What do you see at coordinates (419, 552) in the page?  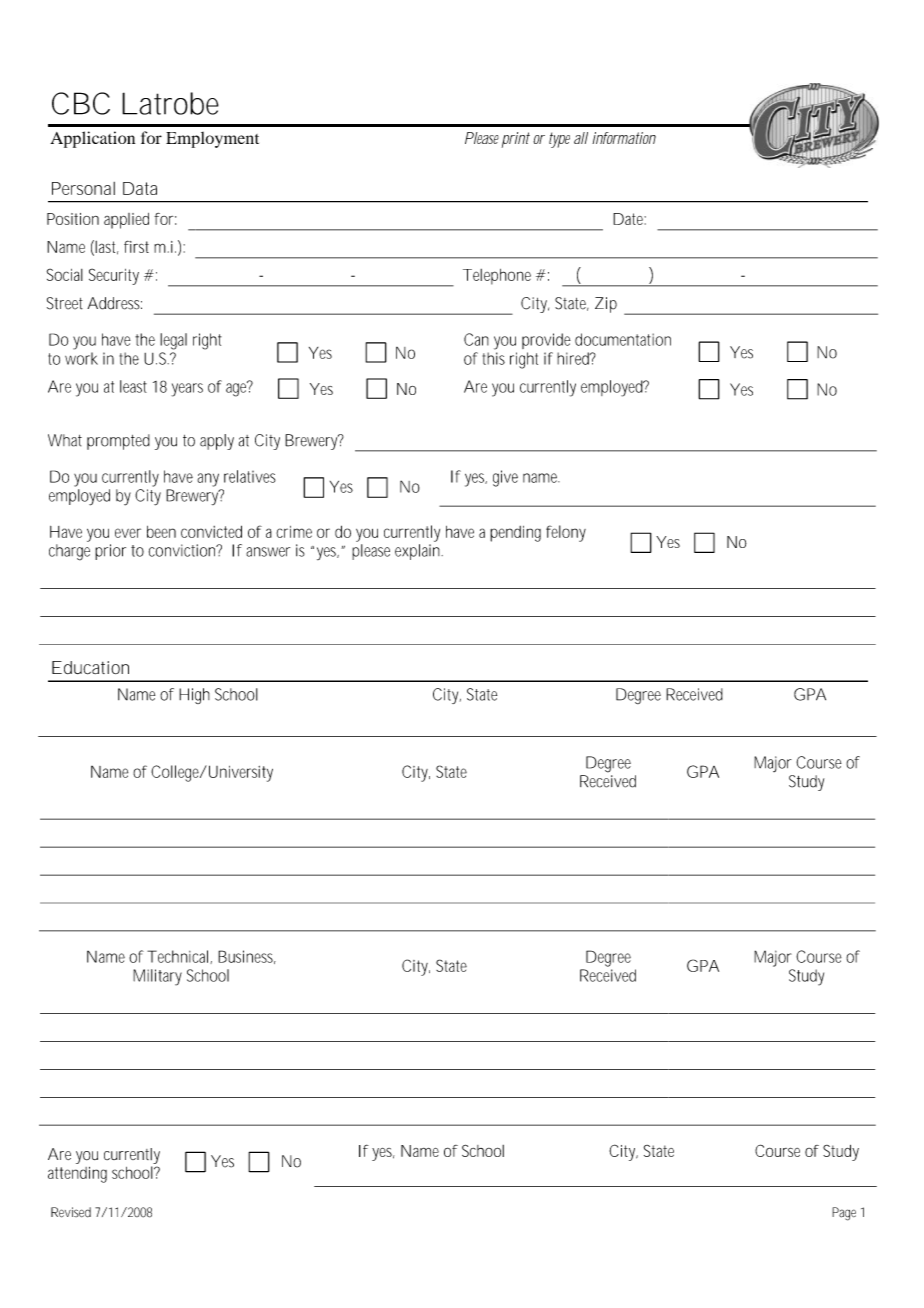 I see `explain` at bounding box center [419, 552].
